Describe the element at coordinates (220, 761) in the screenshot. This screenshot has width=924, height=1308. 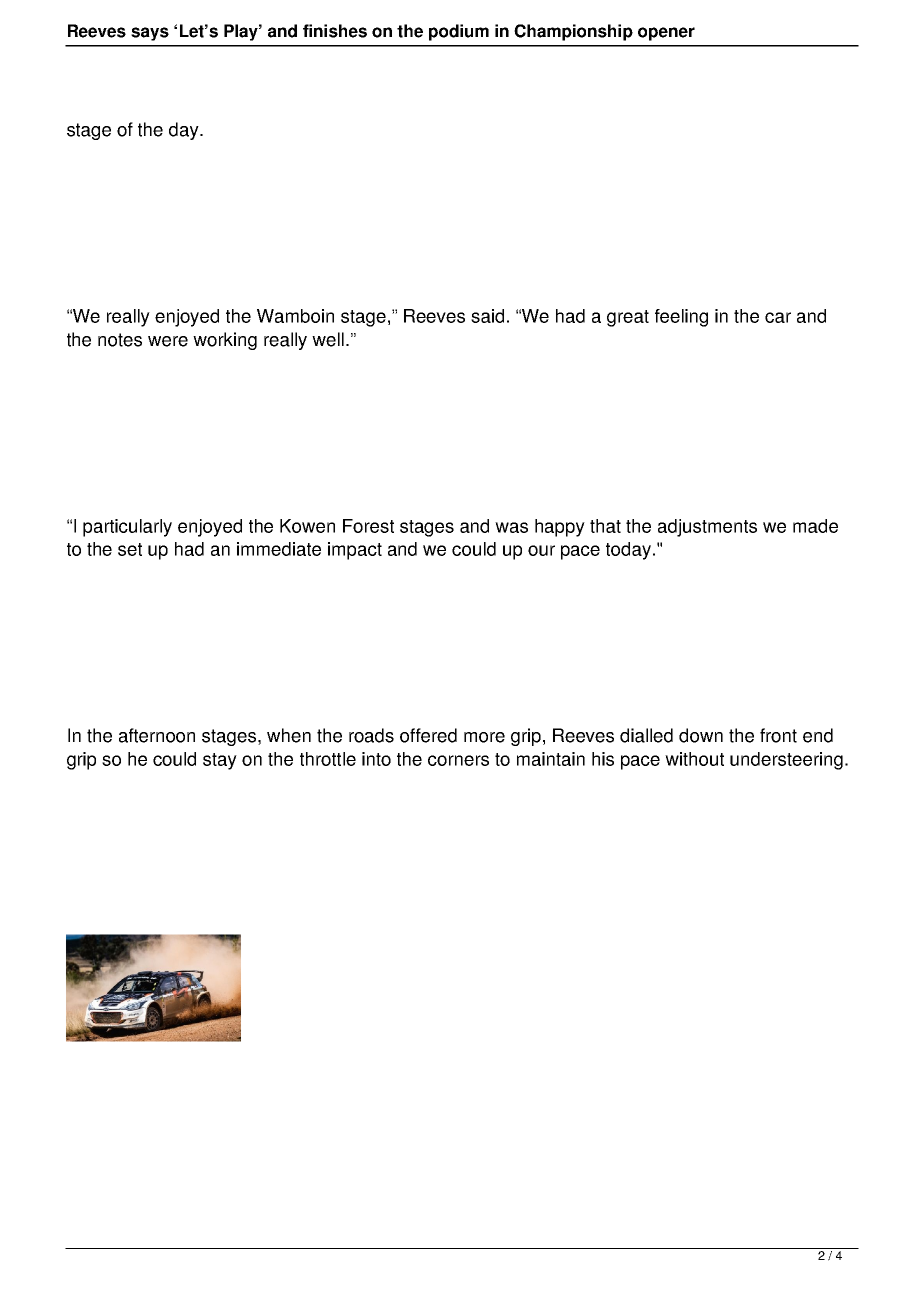
I see `stay` at that location.
